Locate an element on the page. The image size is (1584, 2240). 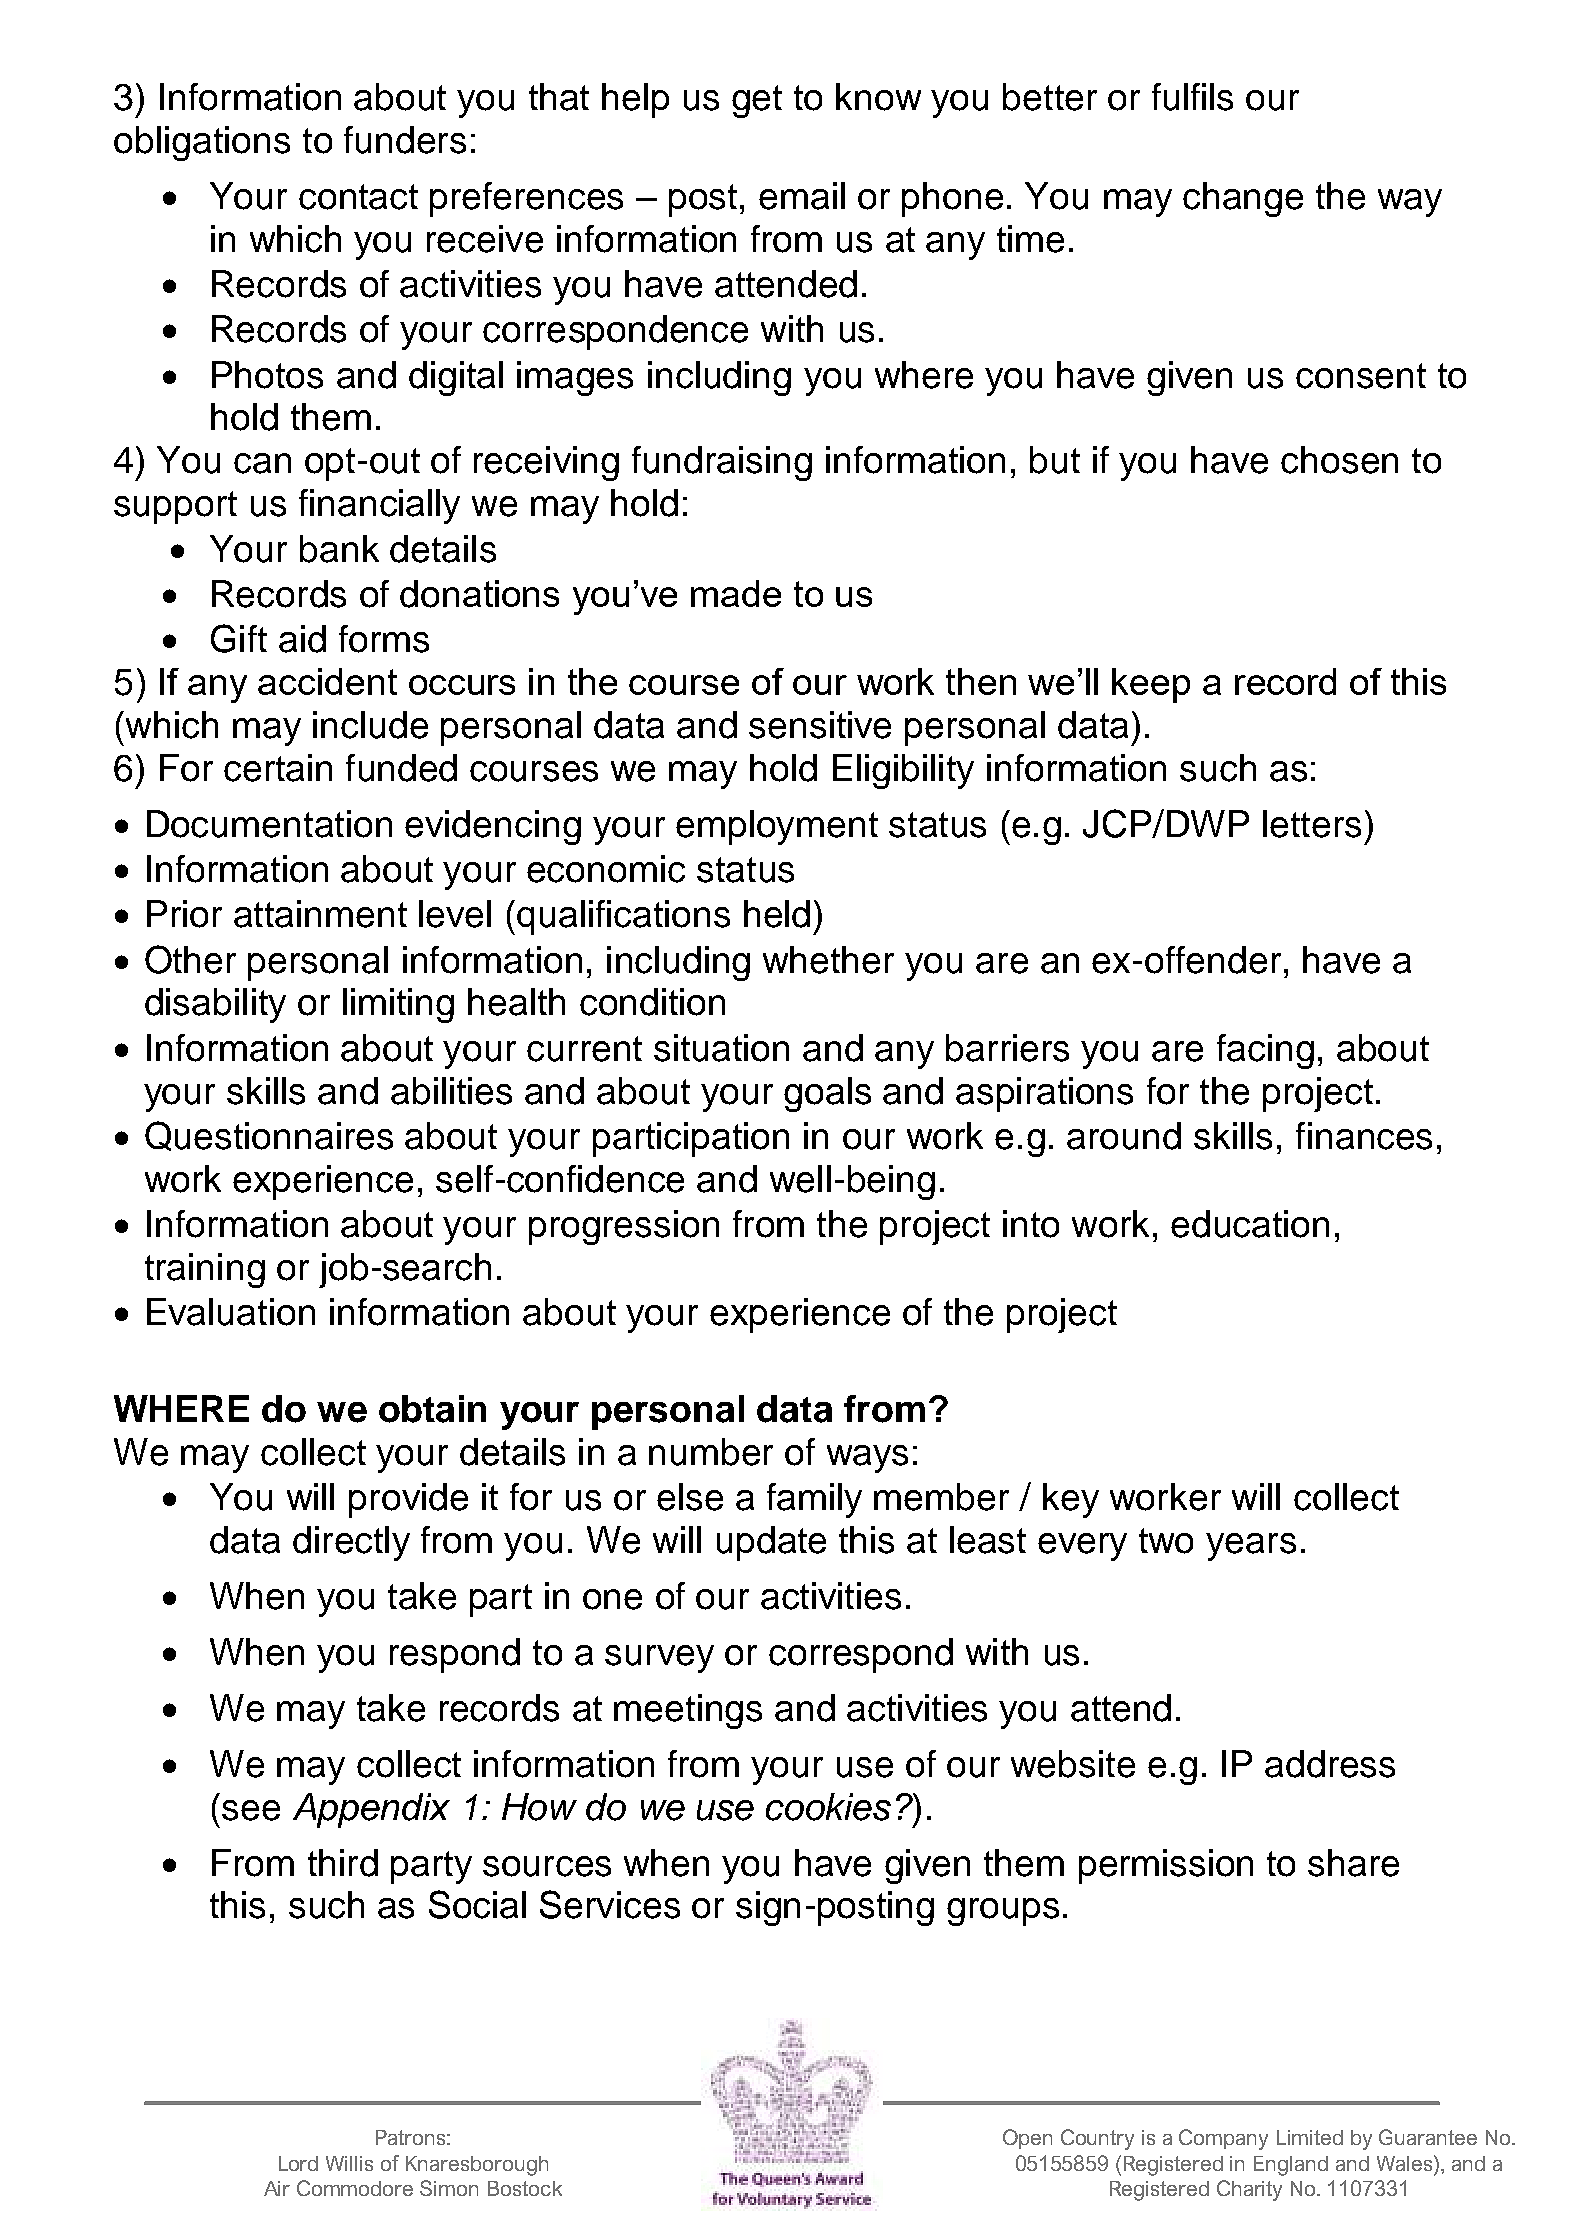
cookies is located at coordinates (828, 1807).
